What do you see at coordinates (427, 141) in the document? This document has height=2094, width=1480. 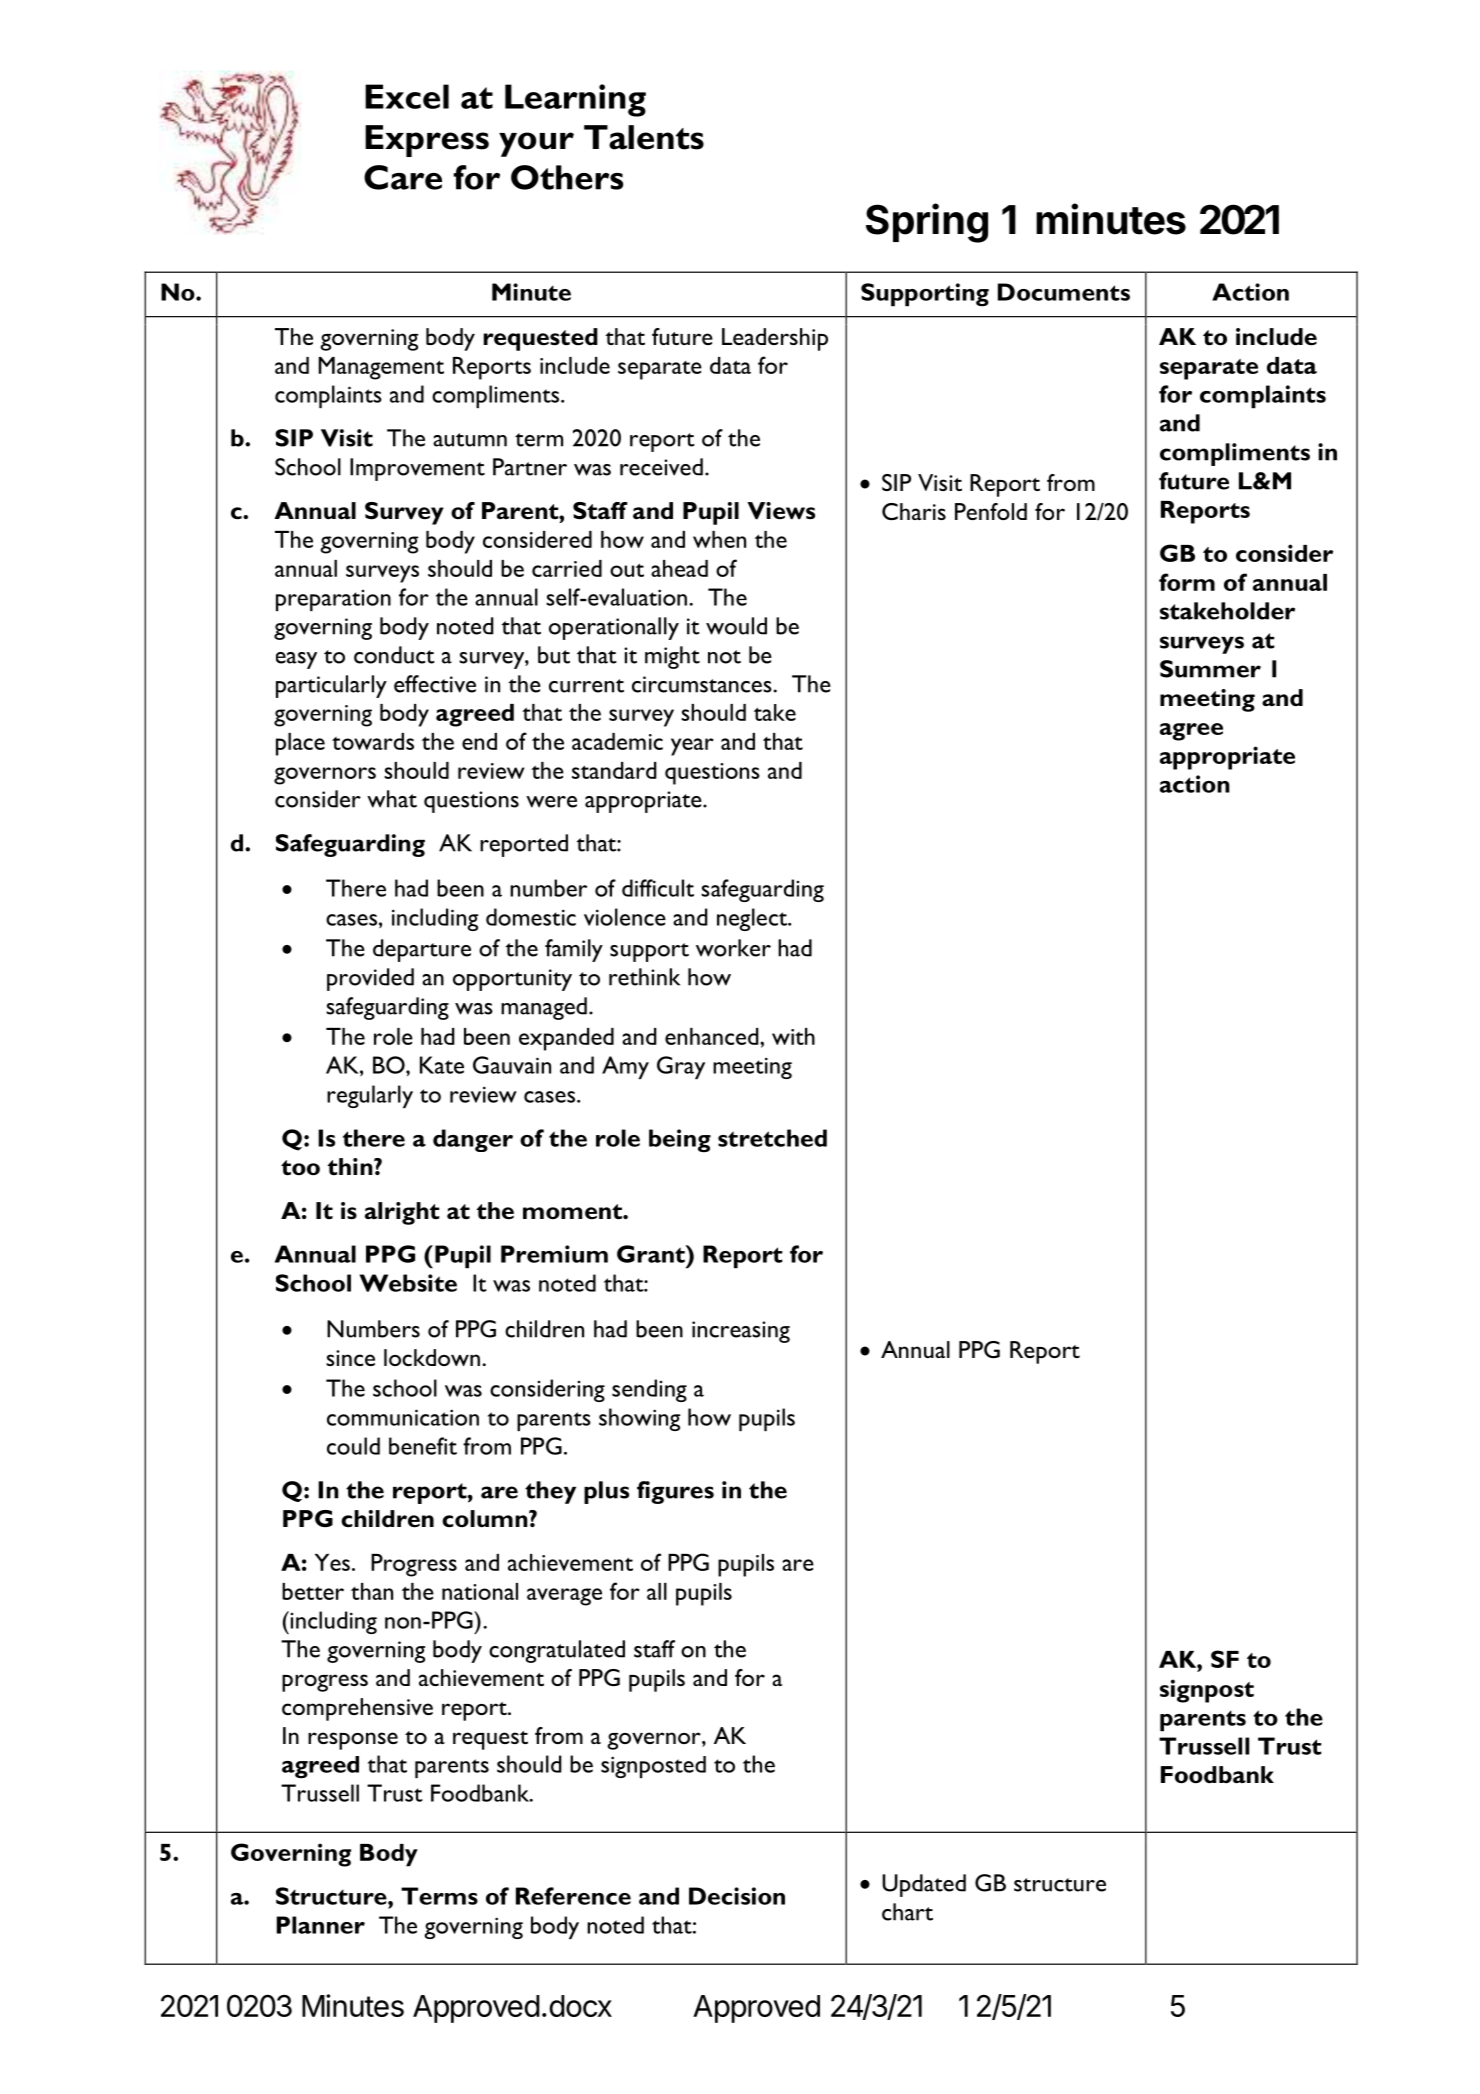 I see `Express` at bounding box center [427, 141].
